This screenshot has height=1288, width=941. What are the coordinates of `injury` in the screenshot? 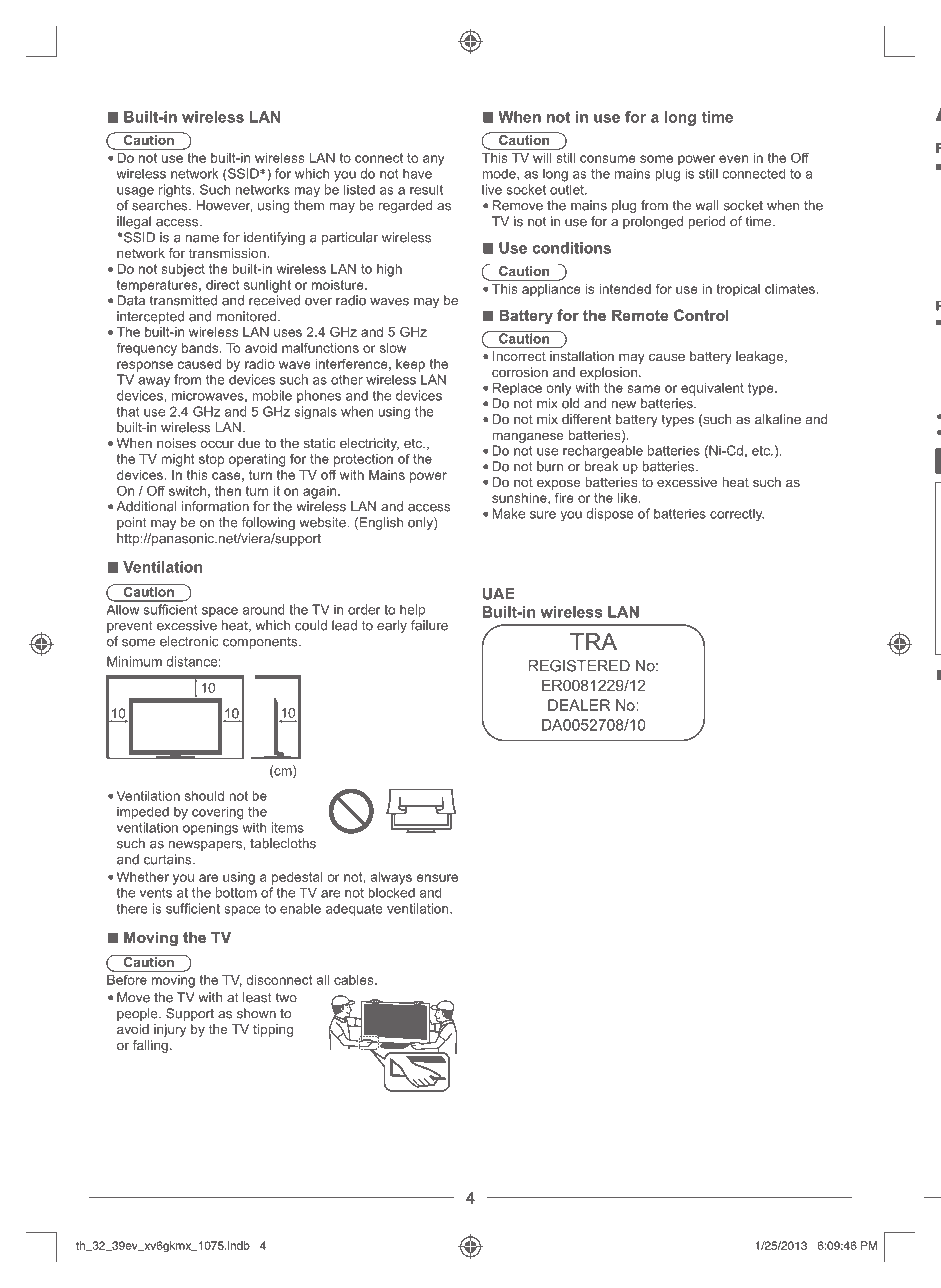 It's located at (170, 1030).
